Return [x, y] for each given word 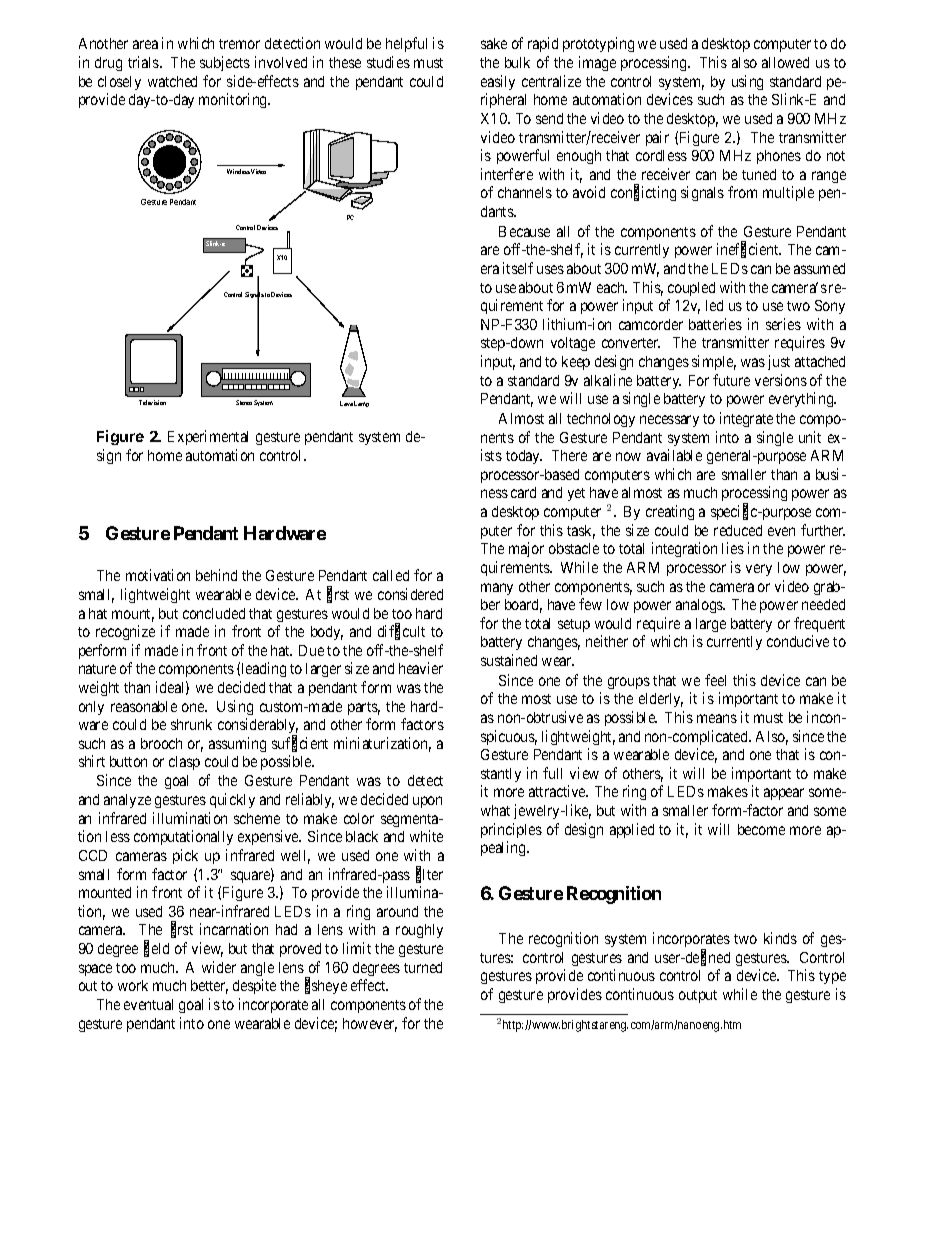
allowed [785, 62]
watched [172, 81]
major [526, 549]
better [209, 987]
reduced [738, 530]
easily [498, 82]
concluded [214, 613]
